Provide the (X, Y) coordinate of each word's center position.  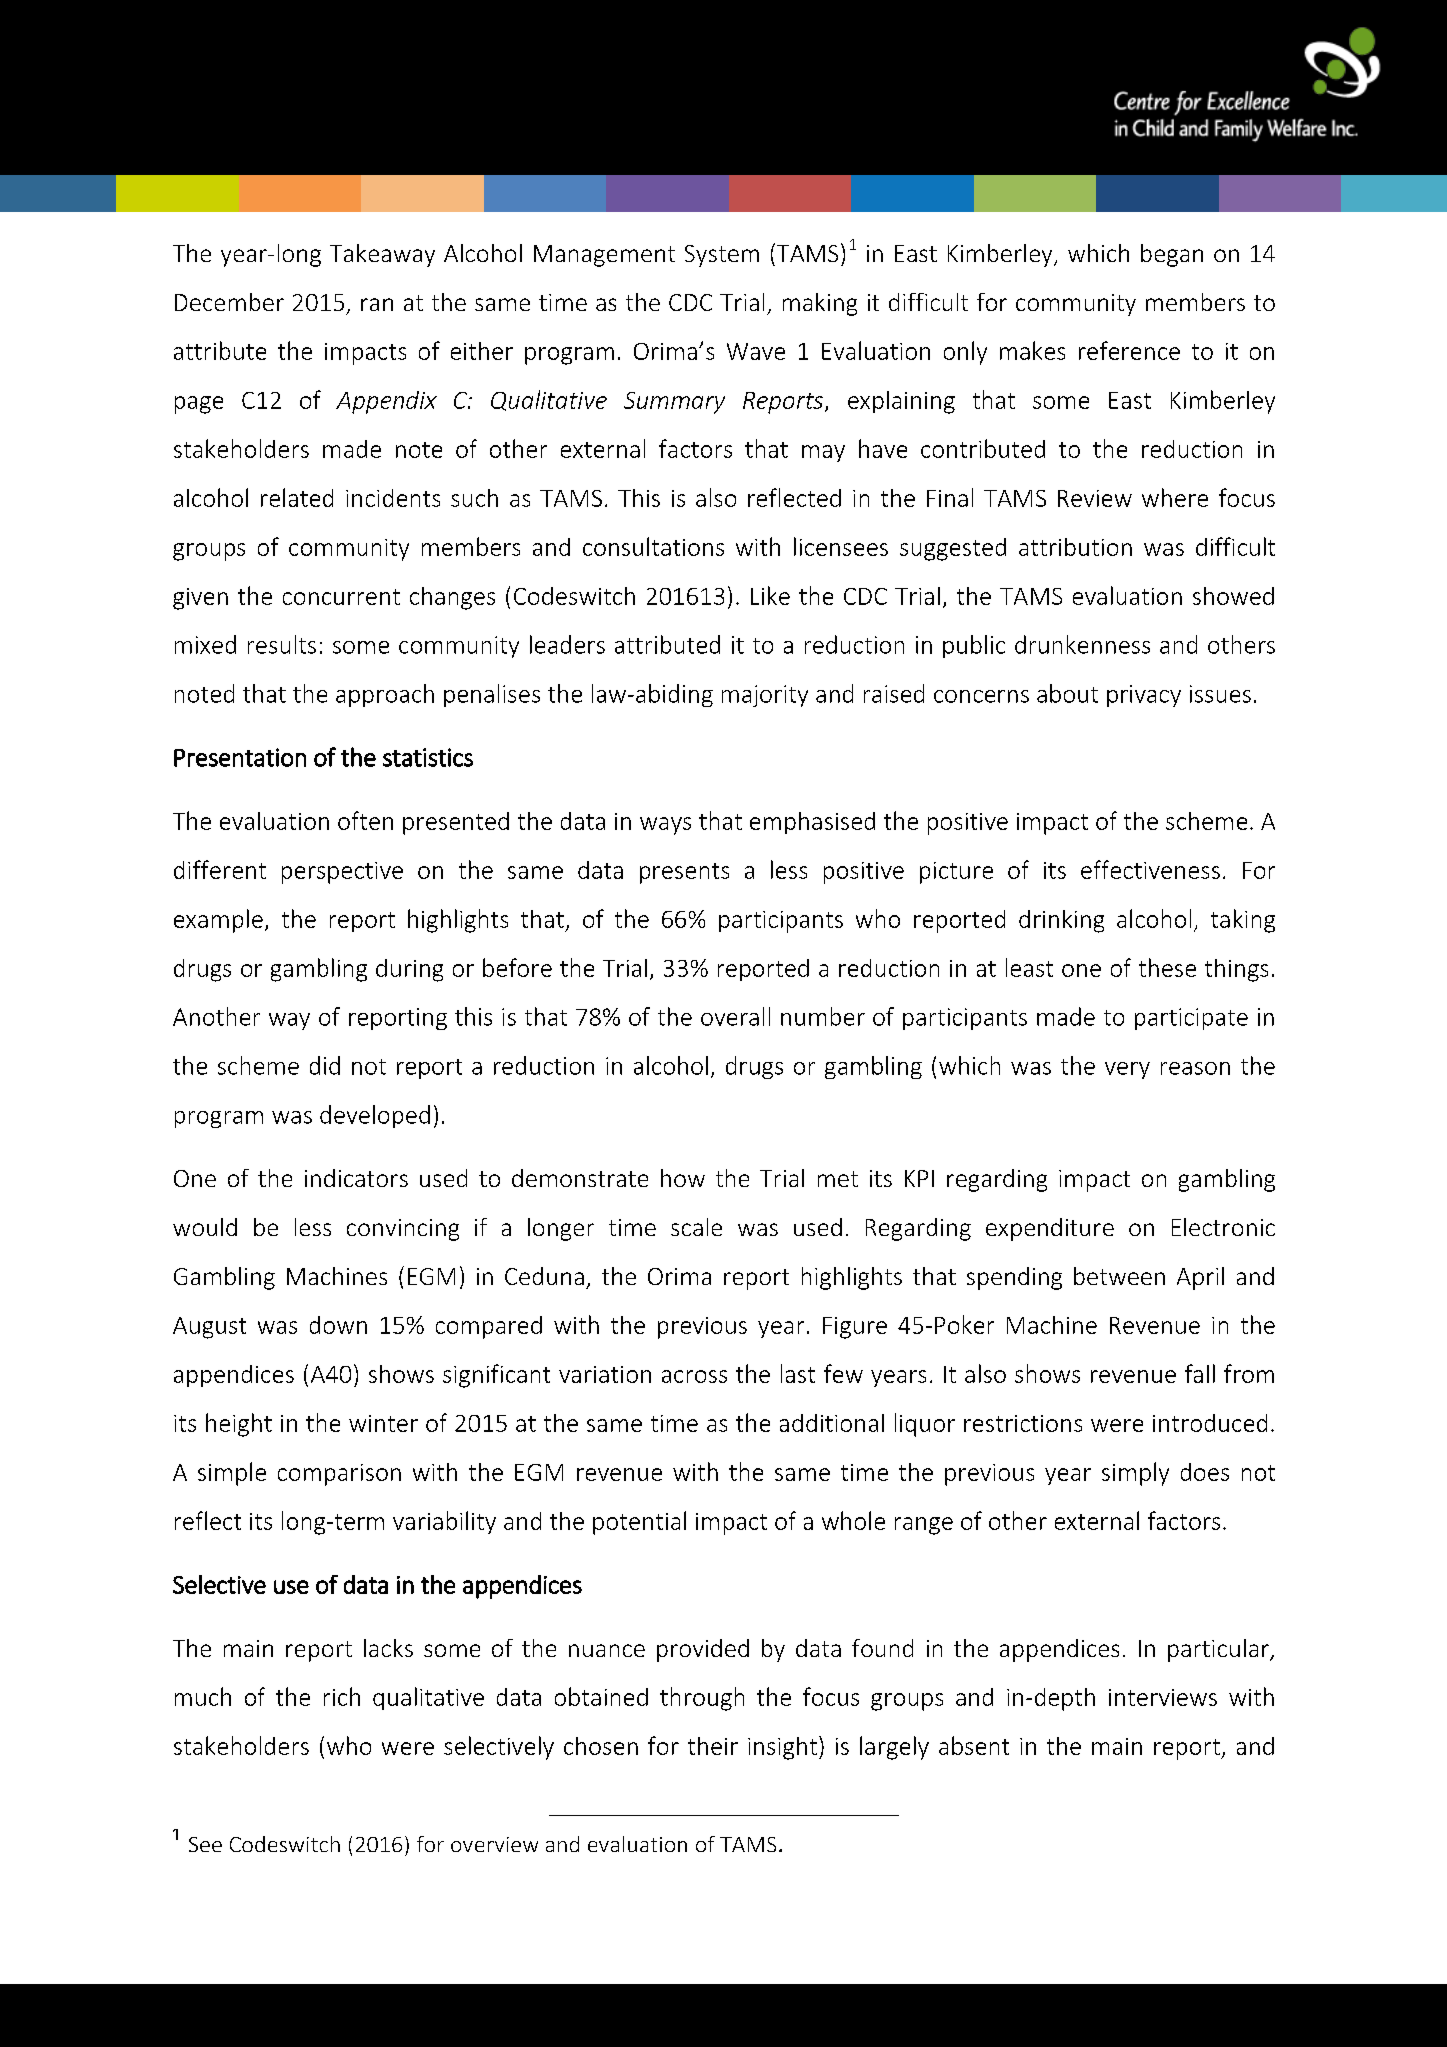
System (722, 256)
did (325, 1065)
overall (735, 1016)
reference (1129, 350)
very (1127, 1070)
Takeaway (382, 255)
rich (342, 1696)
